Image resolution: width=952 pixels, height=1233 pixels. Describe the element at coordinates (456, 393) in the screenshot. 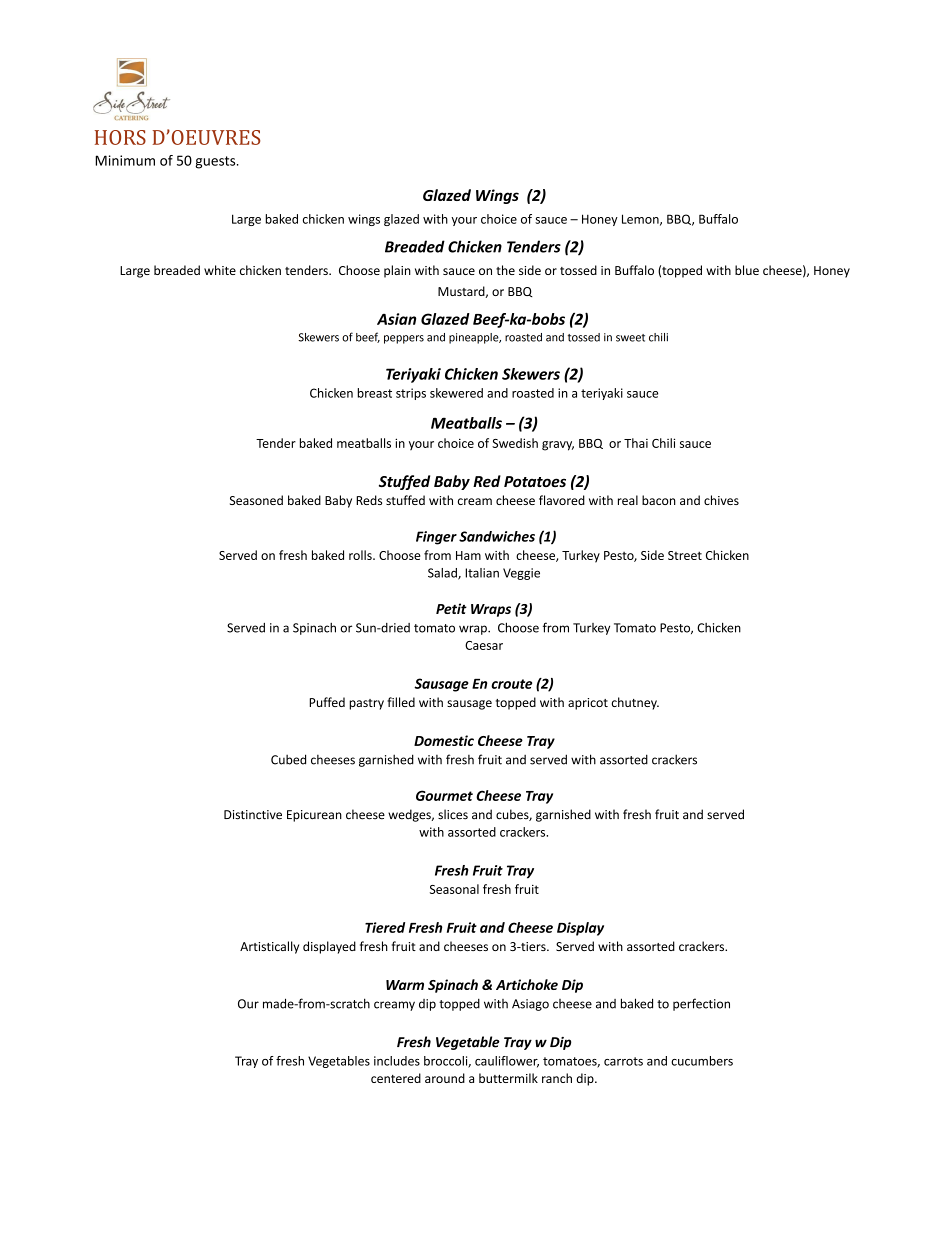

I see `skewered` at that location.
